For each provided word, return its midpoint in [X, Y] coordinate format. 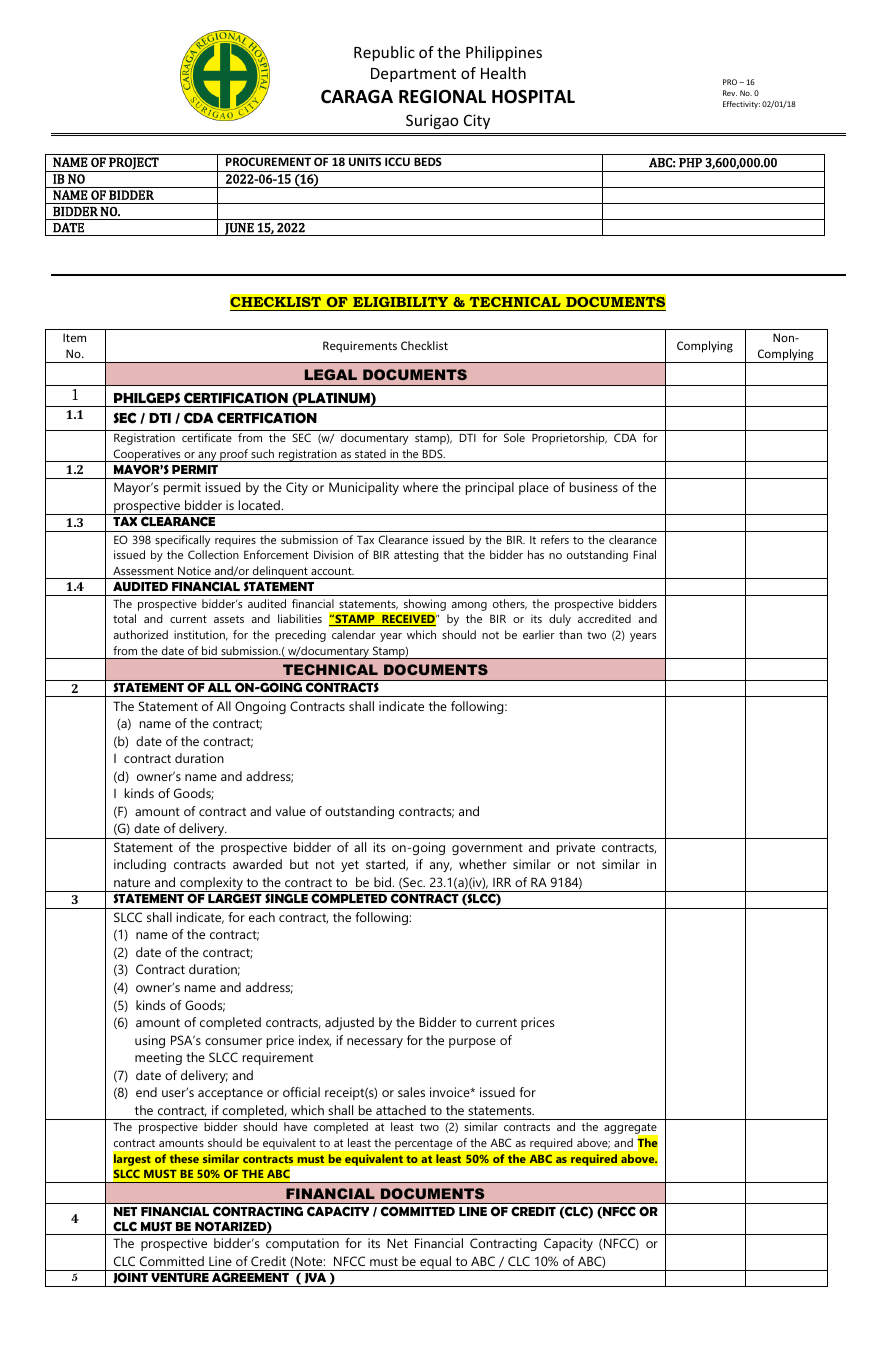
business [594, 487]
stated [370, 453]
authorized [141, 634]
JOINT [130, 1279]
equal [435, 1263]
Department [413, 75]
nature [132, 882]
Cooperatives [147, 455]
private [576, 848]
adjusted [349, 1023]
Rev [730, 93]
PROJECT [134, 164]
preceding [300, 636]
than [570, 634]
